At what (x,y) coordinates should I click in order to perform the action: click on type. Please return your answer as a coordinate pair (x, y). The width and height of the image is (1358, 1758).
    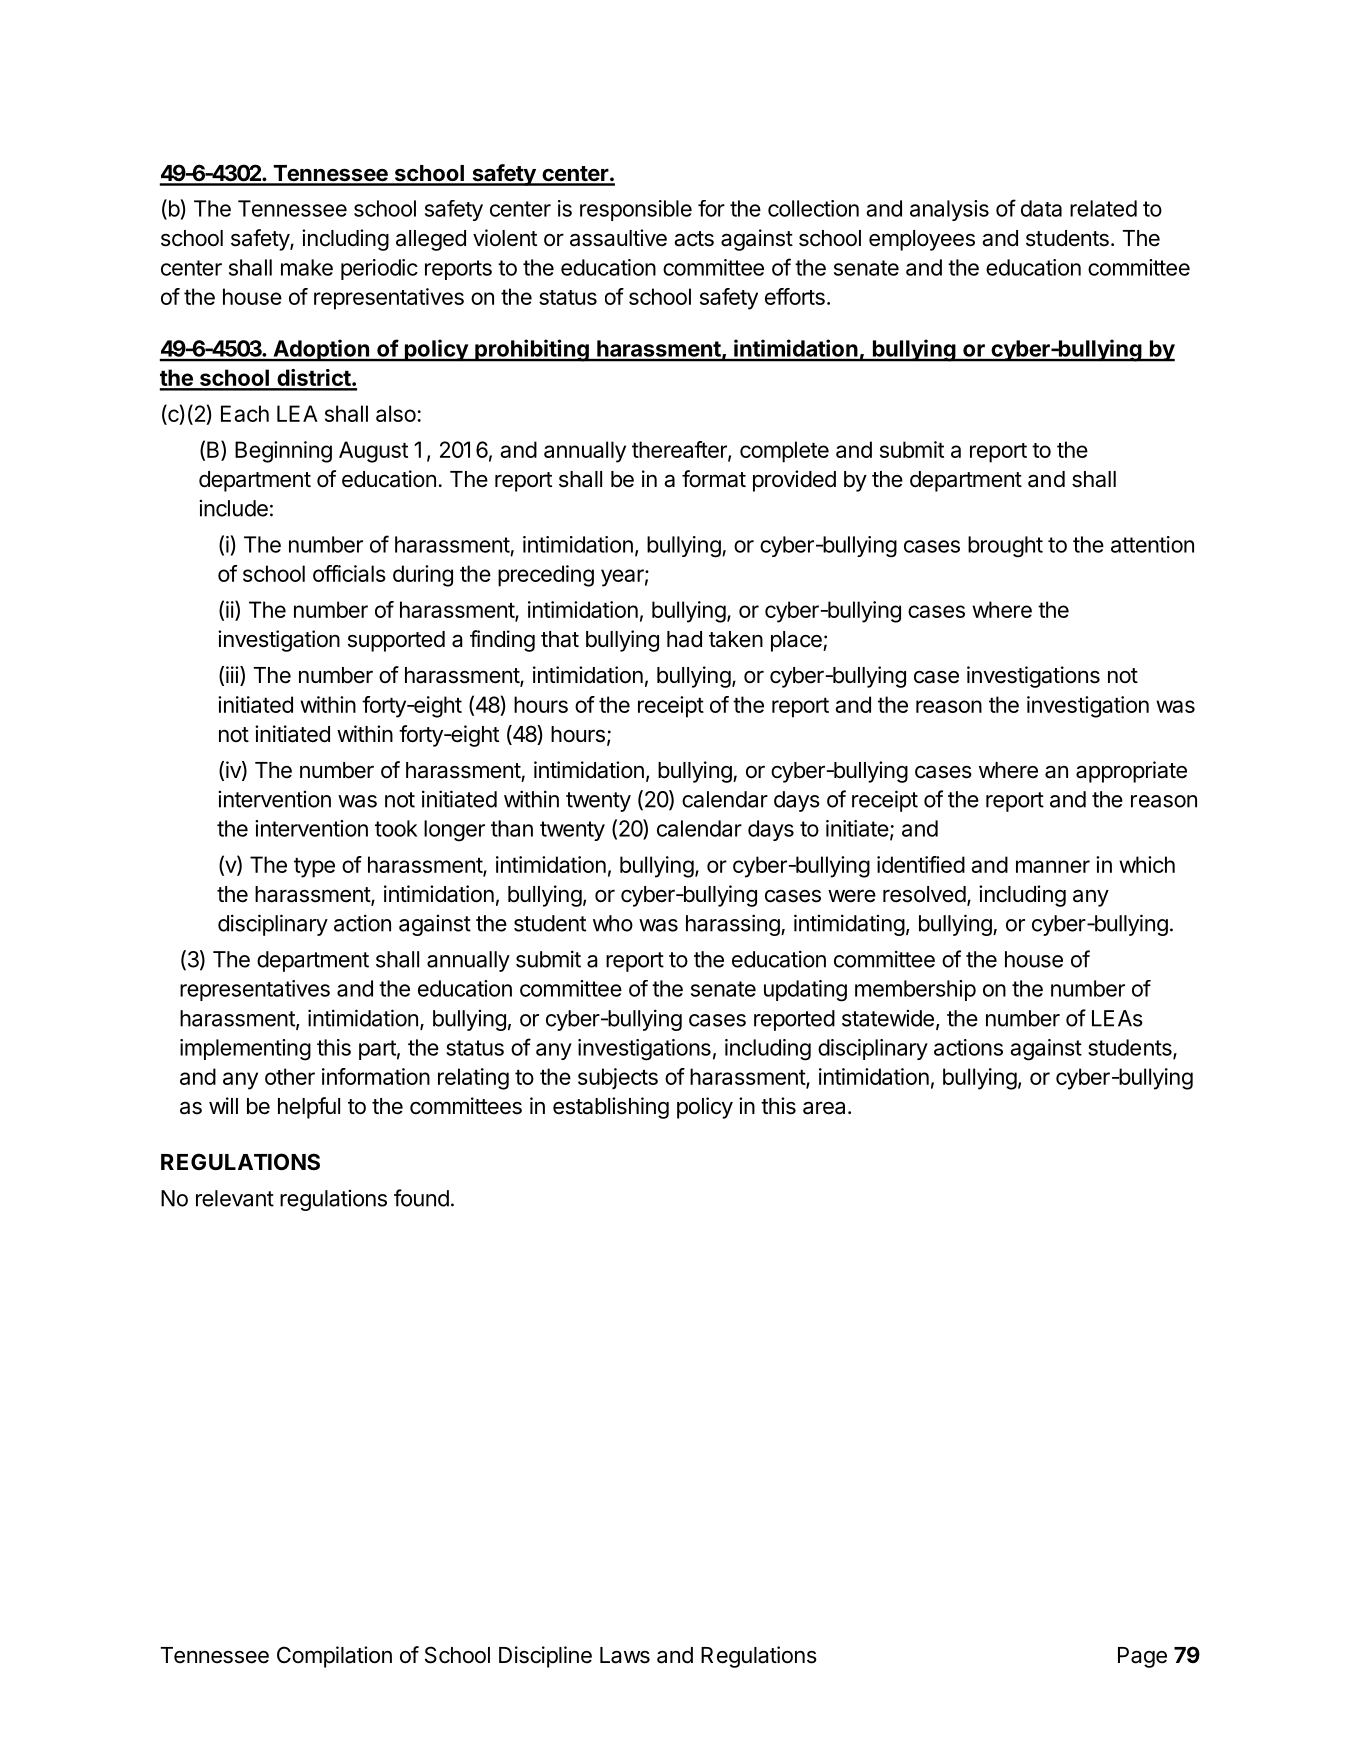
    Looking at the image, I should click on (314, 868).
